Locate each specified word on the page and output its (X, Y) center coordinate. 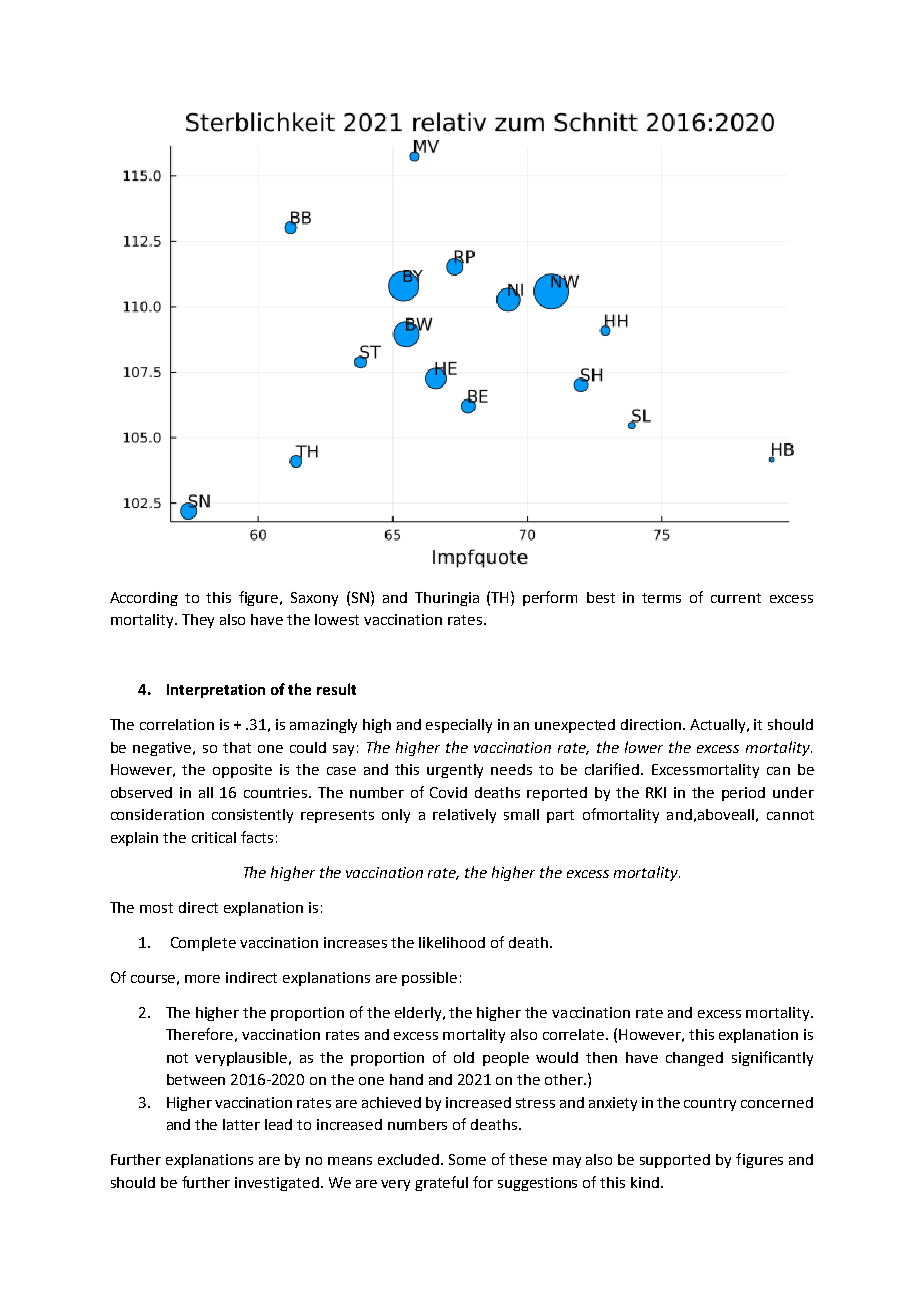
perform (550, 598)
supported (675, 1161)
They (198, 621)
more (202, 979)
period (743, 794)
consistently (252, 816)
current (736, 598)
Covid (448, 792)
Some (467, 1159)
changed (694, 1059)
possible (429, 979)
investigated (277, 1184)
